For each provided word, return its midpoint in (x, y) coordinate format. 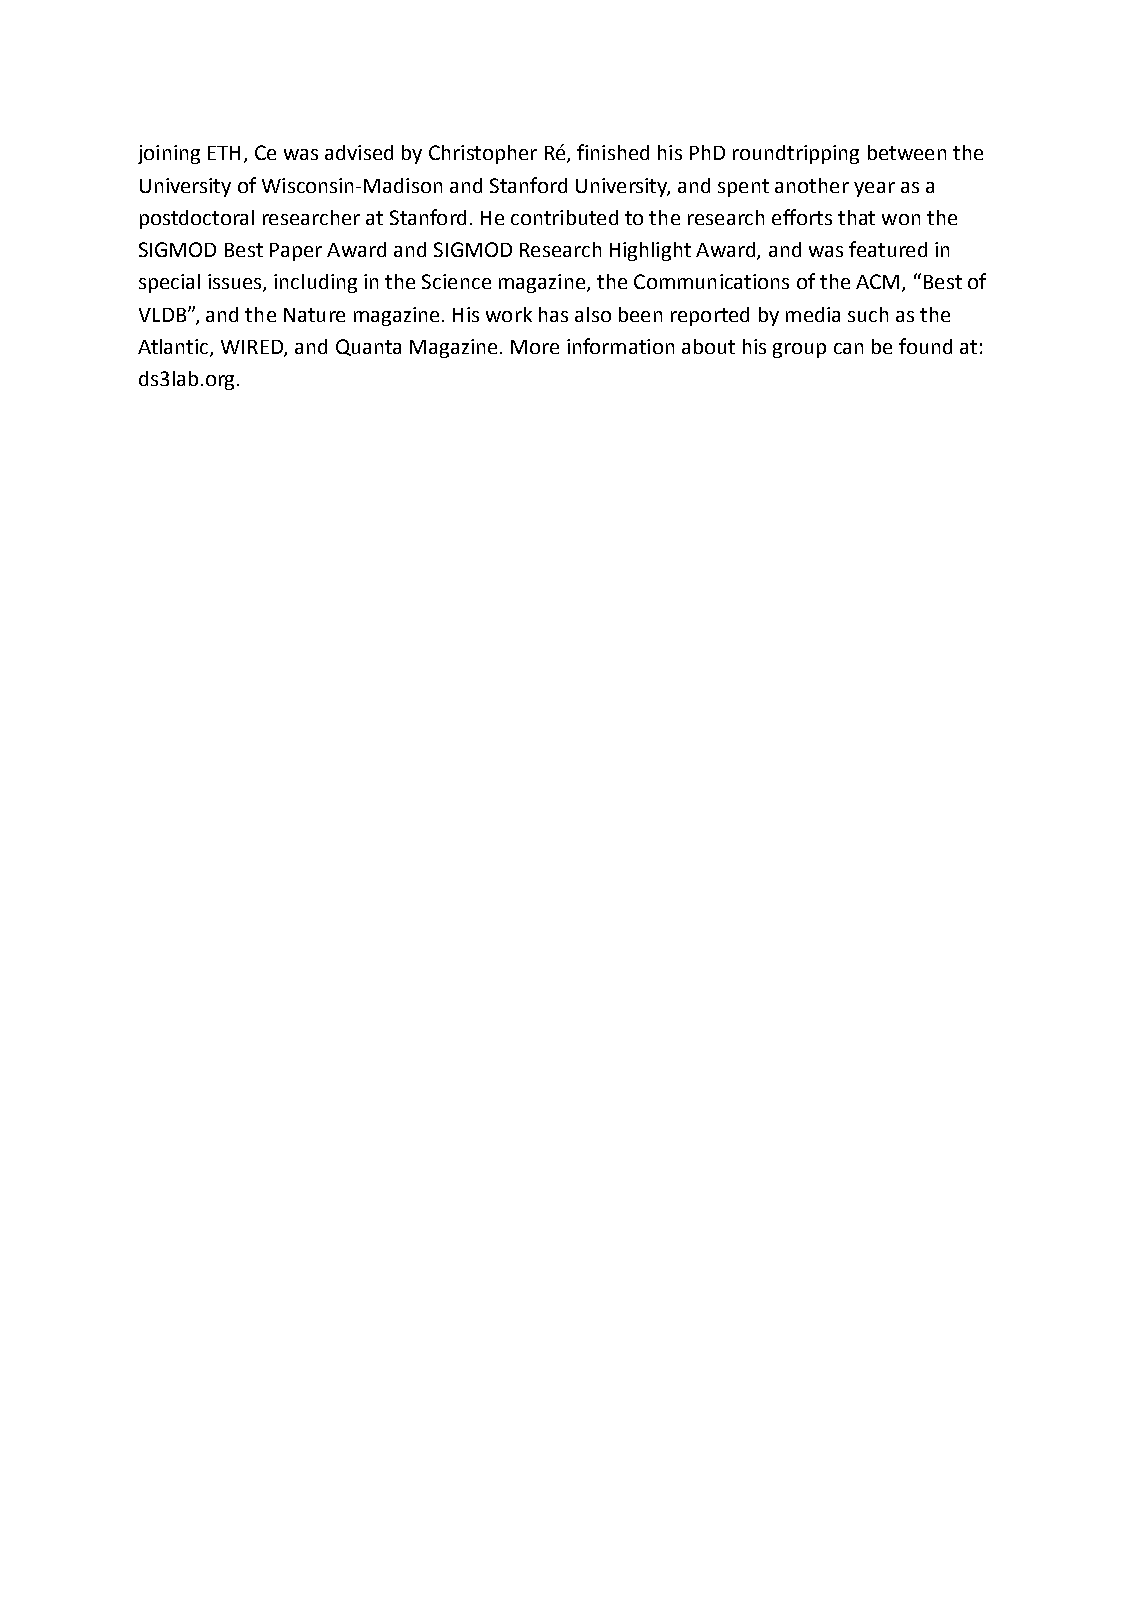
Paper (296, 252)
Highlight (650, 251)
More (535, 347)
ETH (224, 153)
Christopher (483, 154)
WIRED (253, 348)
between (907, 152)
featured (888, 249)
